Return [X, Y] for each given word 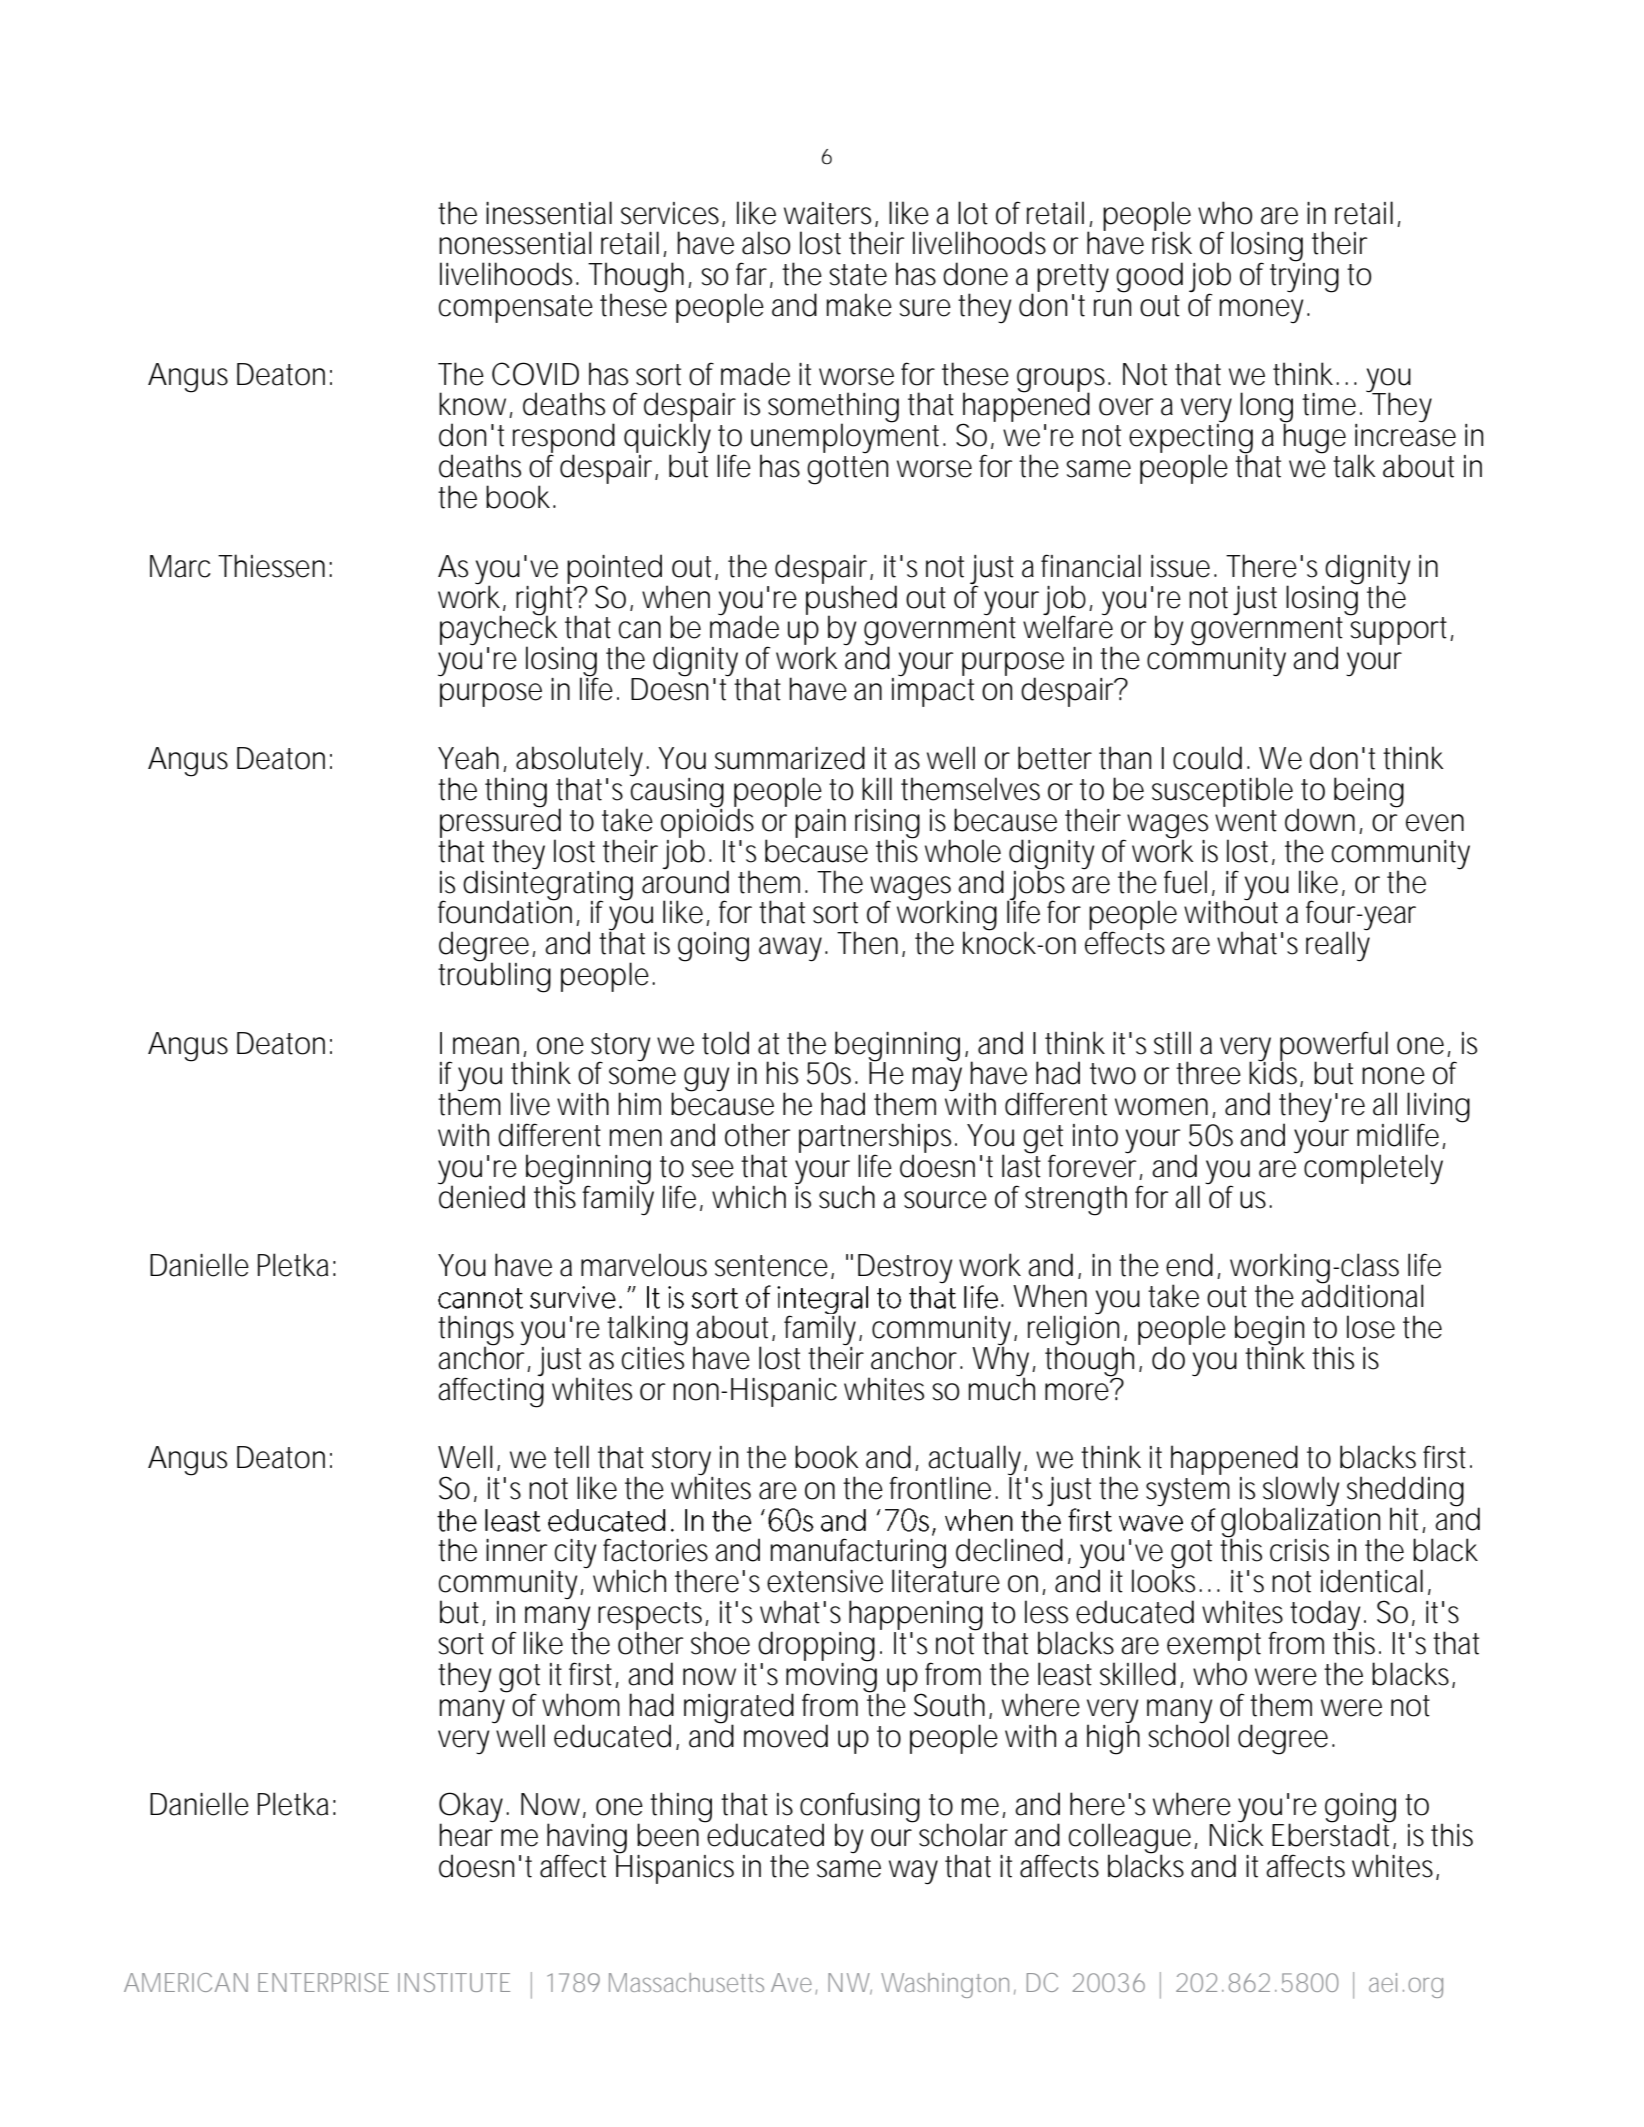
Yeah [468, 758]
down [1320, 820]
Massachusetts [686, 1982]
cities [653, 1357]
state [858, 275]
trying [1304, 277]
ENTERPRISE [323, 1982]
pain [820, 823]
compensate [516, 309]
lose [1371, 1327]
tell [571, 1457]
